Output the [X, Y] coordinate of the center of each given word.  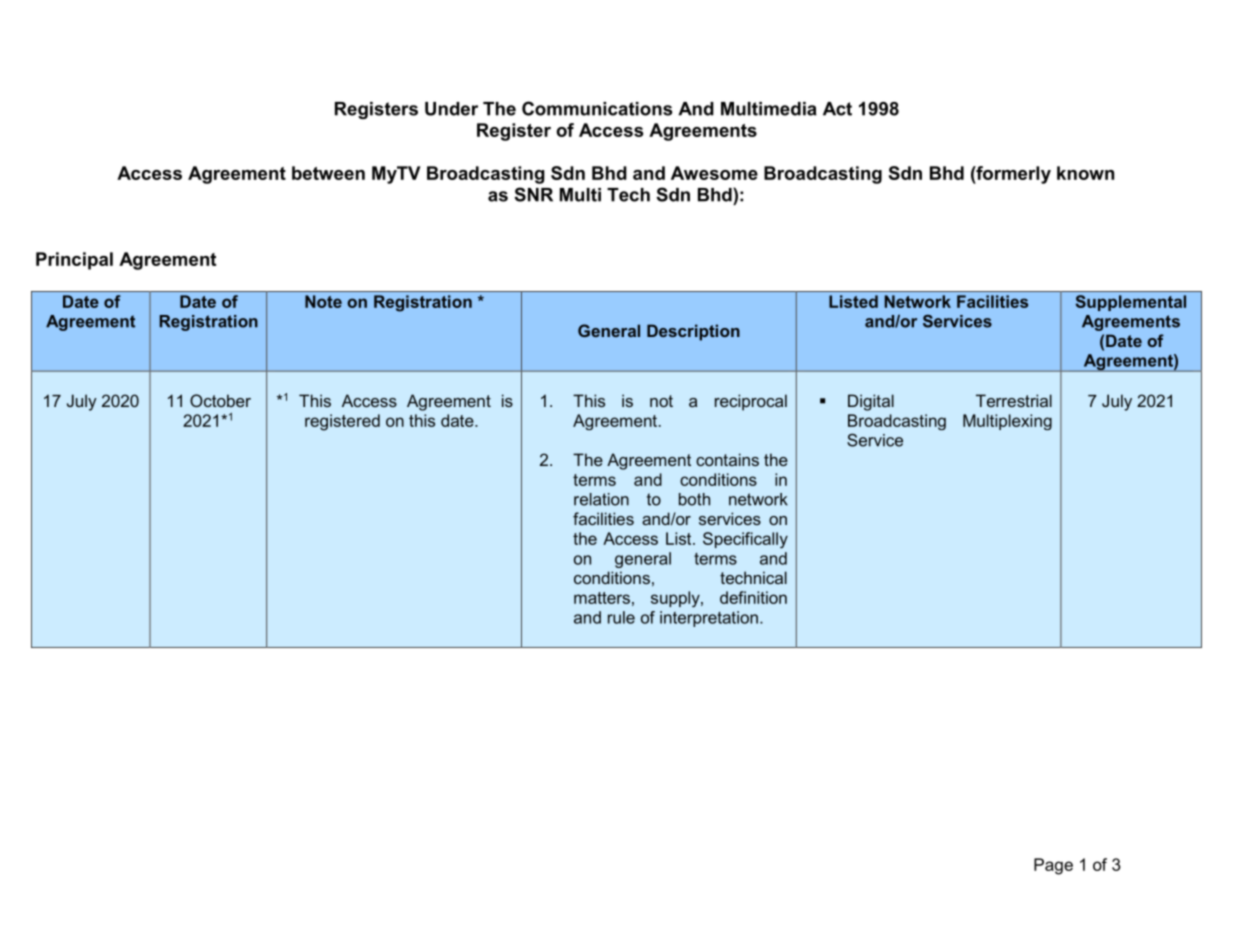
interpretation [709, 619]
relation [601, 499]
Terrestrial [1014, 400]
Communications [597, 108]
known [1085, 173]
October [220, 400]
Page [1053, 866]
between [328, 173]
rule [621, 617]
